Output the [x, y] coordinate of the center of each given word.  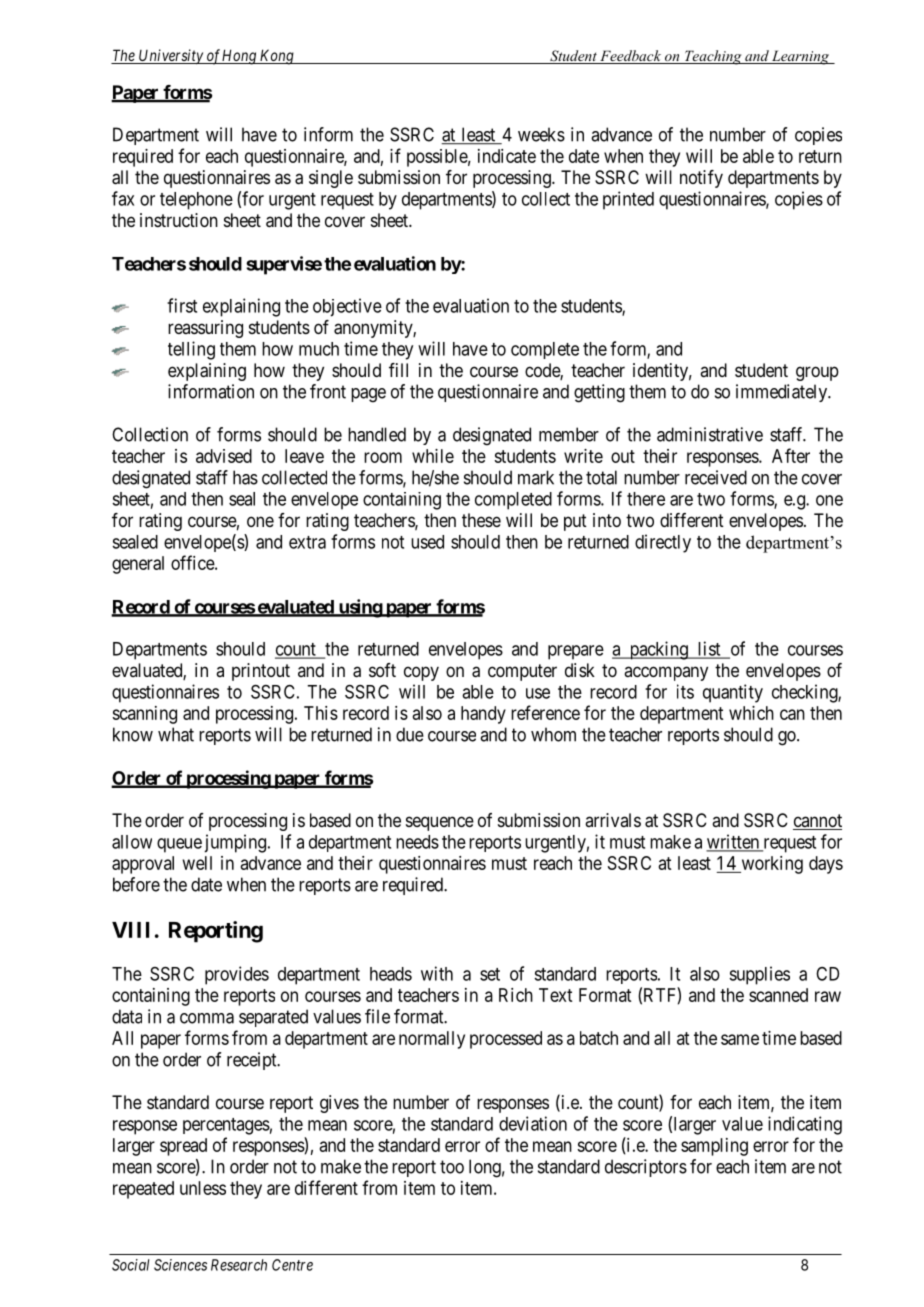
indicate [507, 156]
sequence [440, 823]
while [433, 456]
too [452, 1167]
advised [224, 456]
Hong [239, 57]
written [733, 842]
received [716, 477]
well [197, 863]
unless [203, 1188]
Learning [801, 57]
